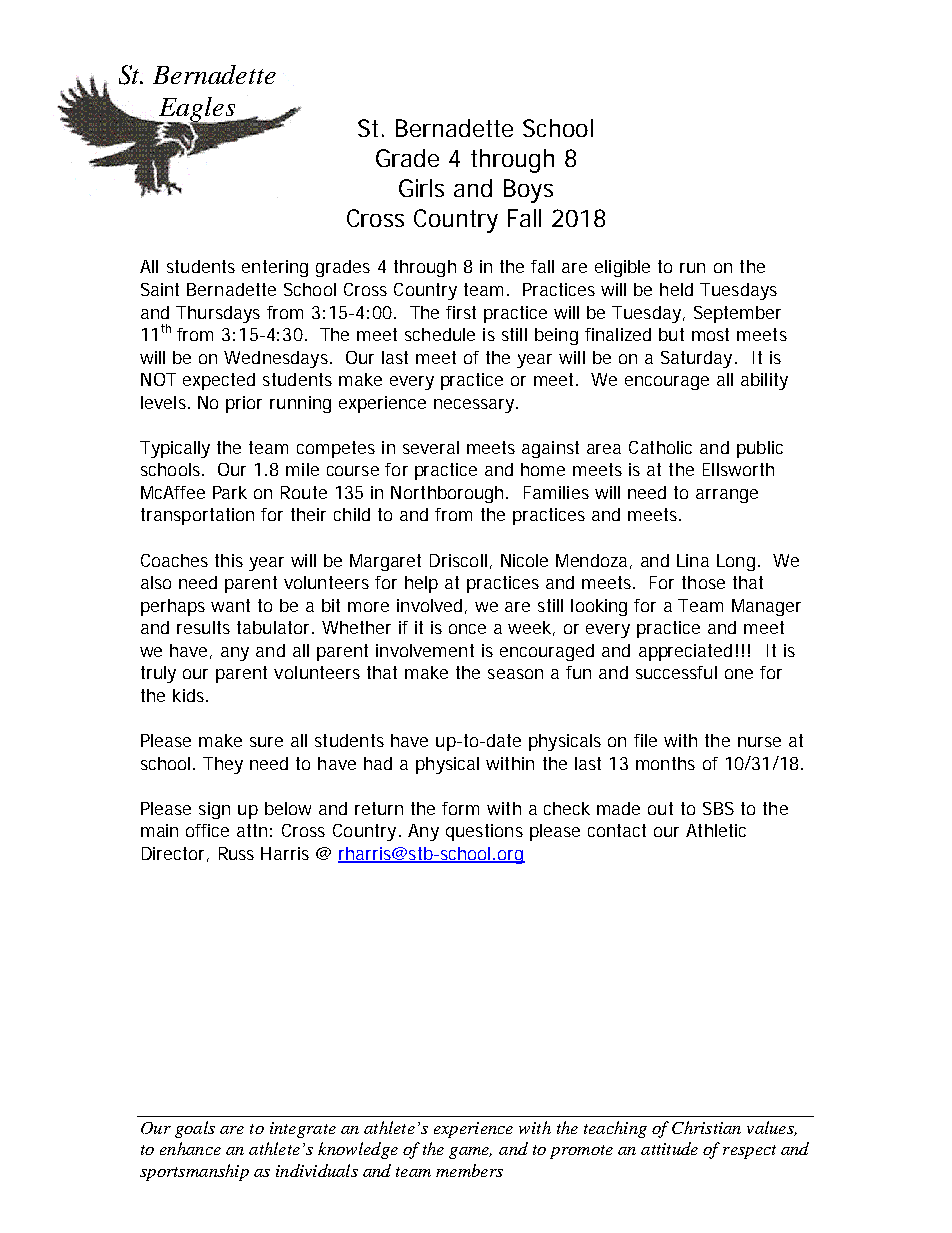  I want to click on questions, so click(484, 832).
